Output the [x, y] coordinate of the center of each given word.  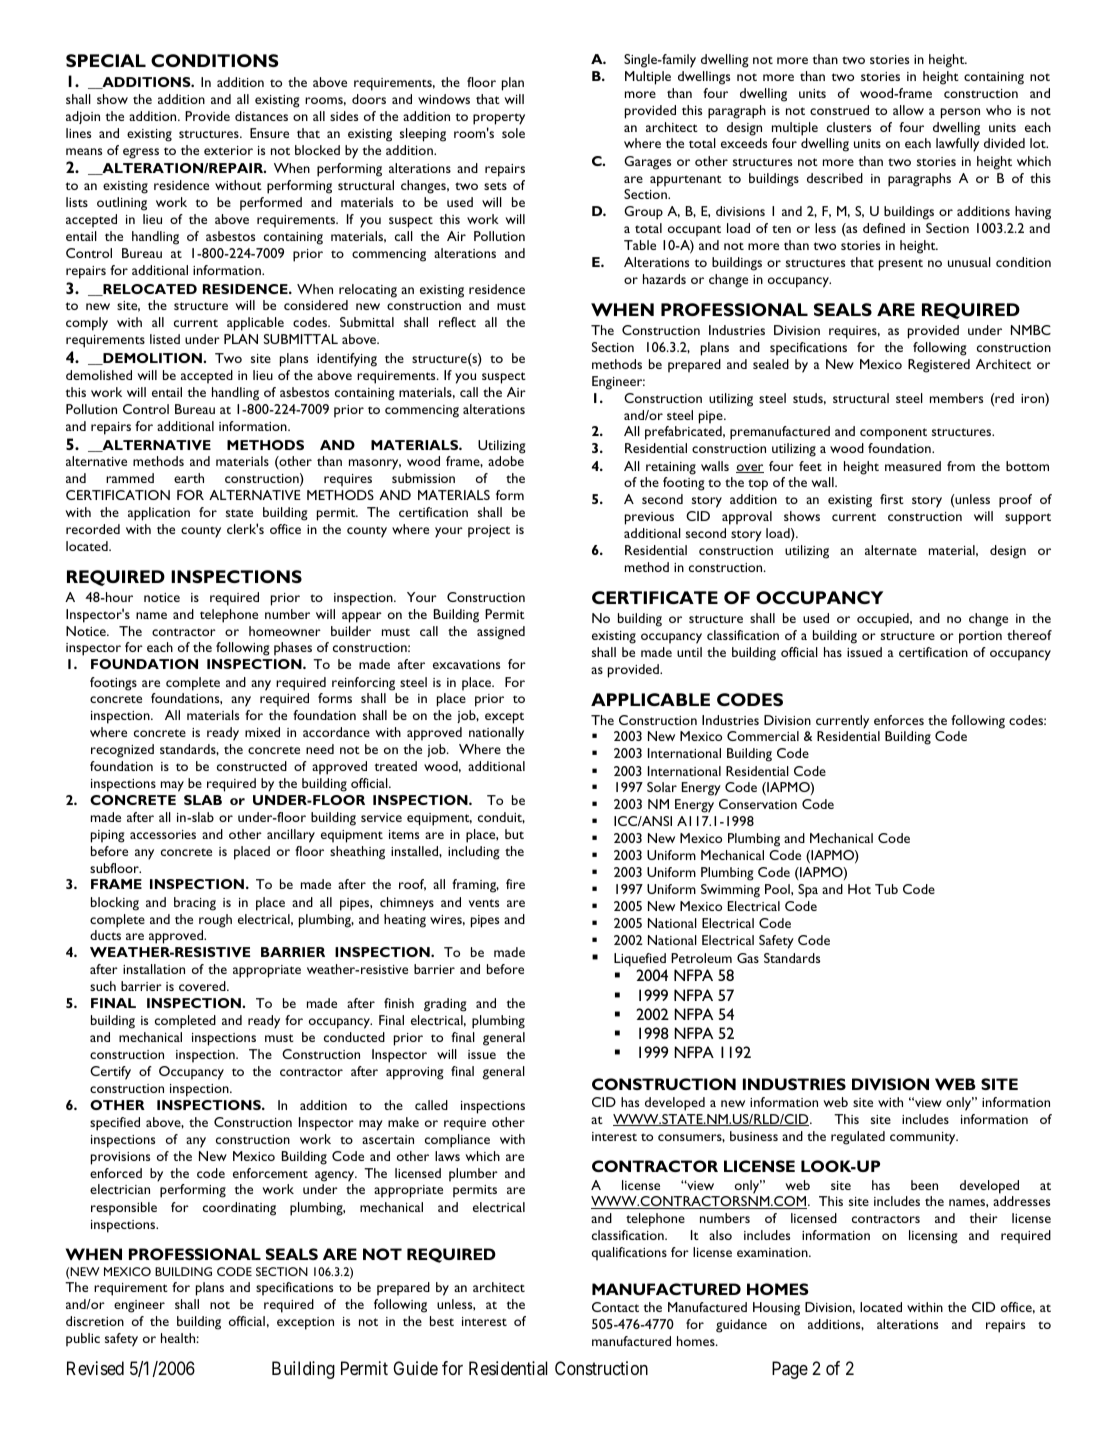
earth [189, 478]
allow [908, 110]
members [956, 398]
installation [154, 969]
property [499, 119]
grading [445, 1005]
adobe [506, 461]
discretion [95, 1321]
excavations [466, 664]
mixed [262, 732]
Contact [615, 1307]
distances [261, 116]
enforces [899, 720]
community [924, 1138]
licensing [933, 1237]
